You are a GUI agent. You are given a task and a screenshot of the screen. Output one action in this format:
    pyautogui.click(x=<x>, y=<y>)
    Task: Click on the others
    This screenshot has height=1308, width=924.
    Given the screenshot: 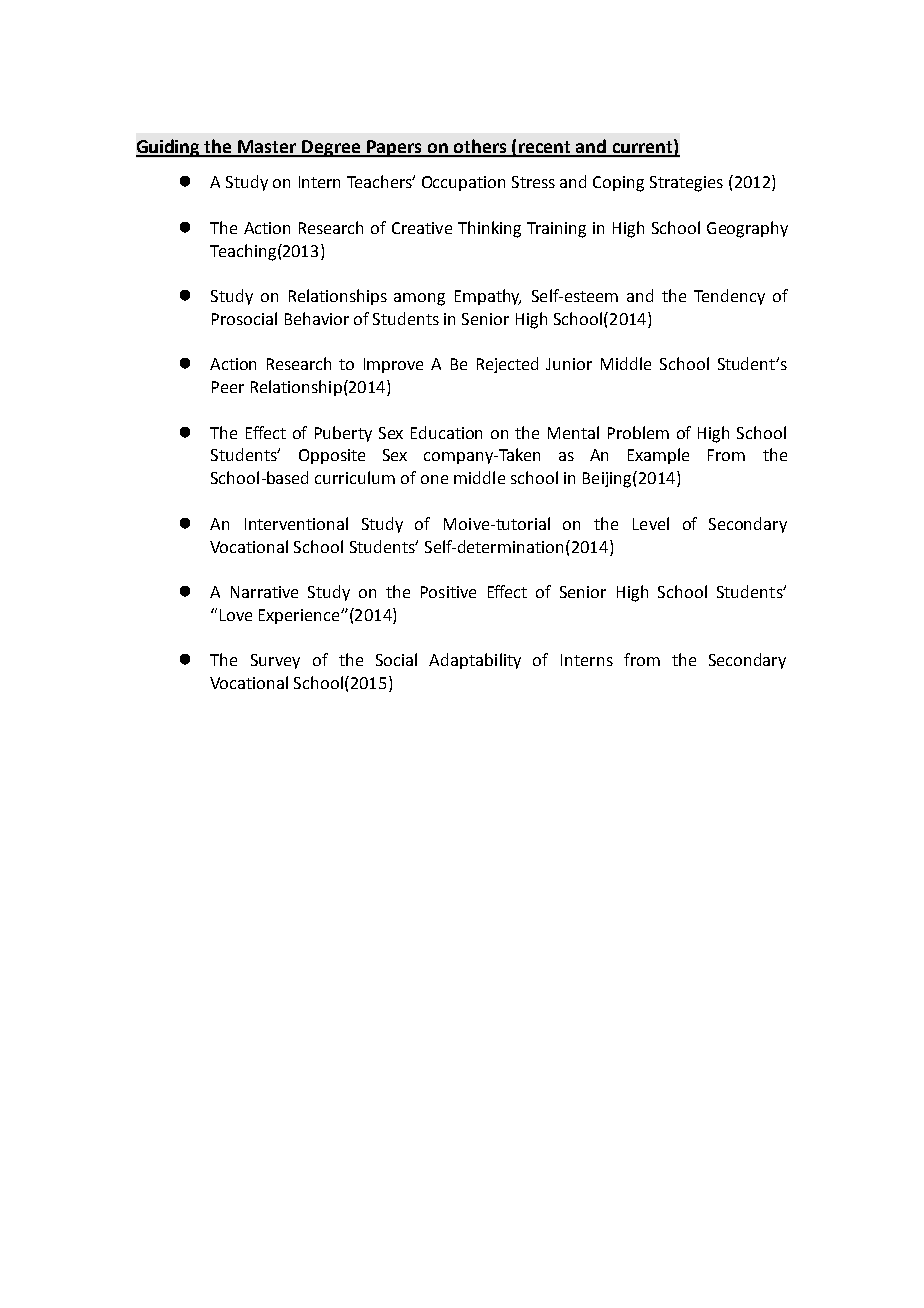 What is the action you would take?
    pyautogui.click(x=480, y=147)
